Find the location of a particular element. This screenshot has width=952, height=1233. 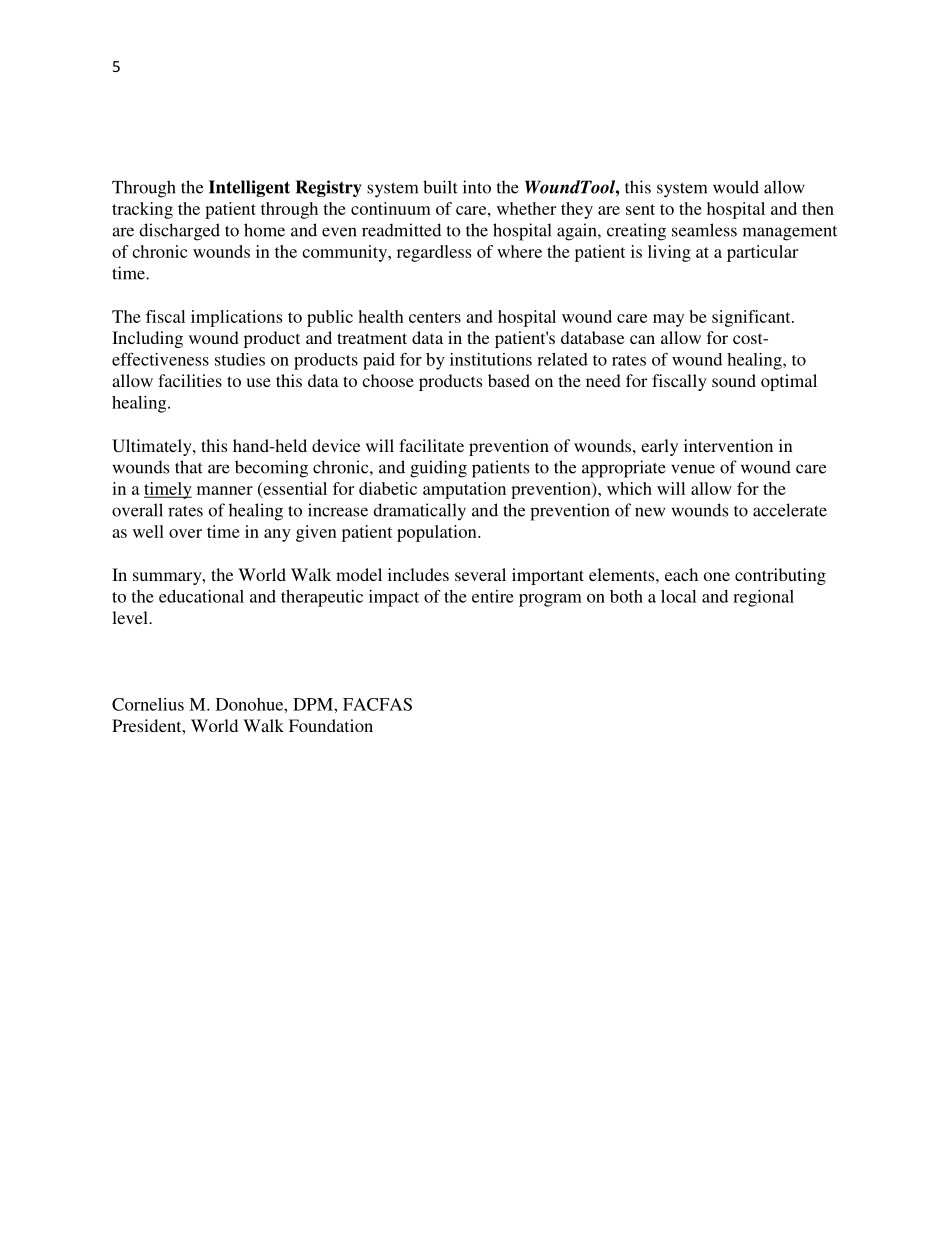

sound is located at coordinates (734, 380).
